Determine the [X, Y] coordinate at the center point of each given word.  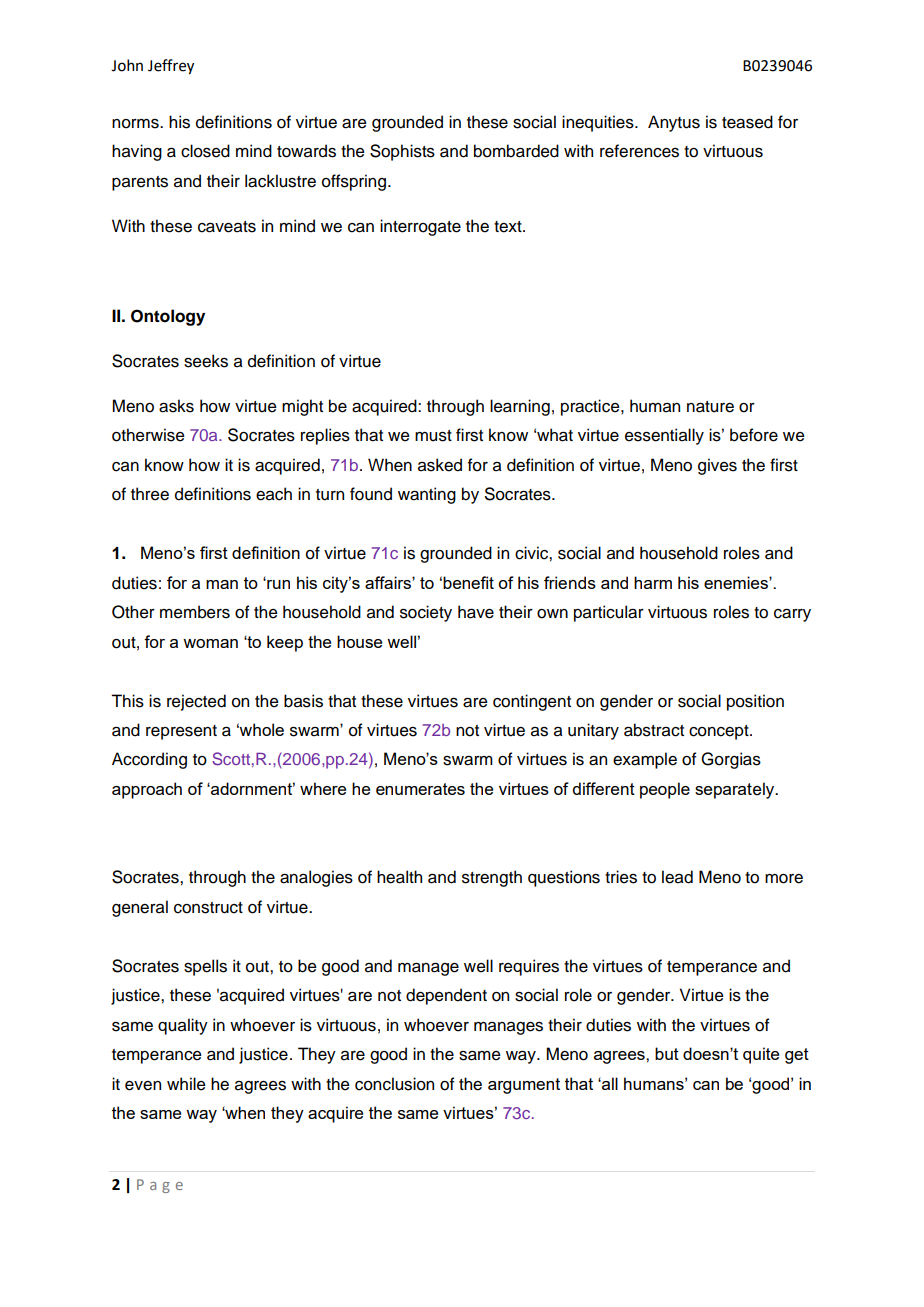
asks [176, 406]
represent [181, 732]
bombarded [516, 151]
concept [720, 732]
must [433, 436]
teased [747, 122]
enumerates [420, 789]
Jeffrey [171, 66]
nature [710, 407]
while [186, 1084]
